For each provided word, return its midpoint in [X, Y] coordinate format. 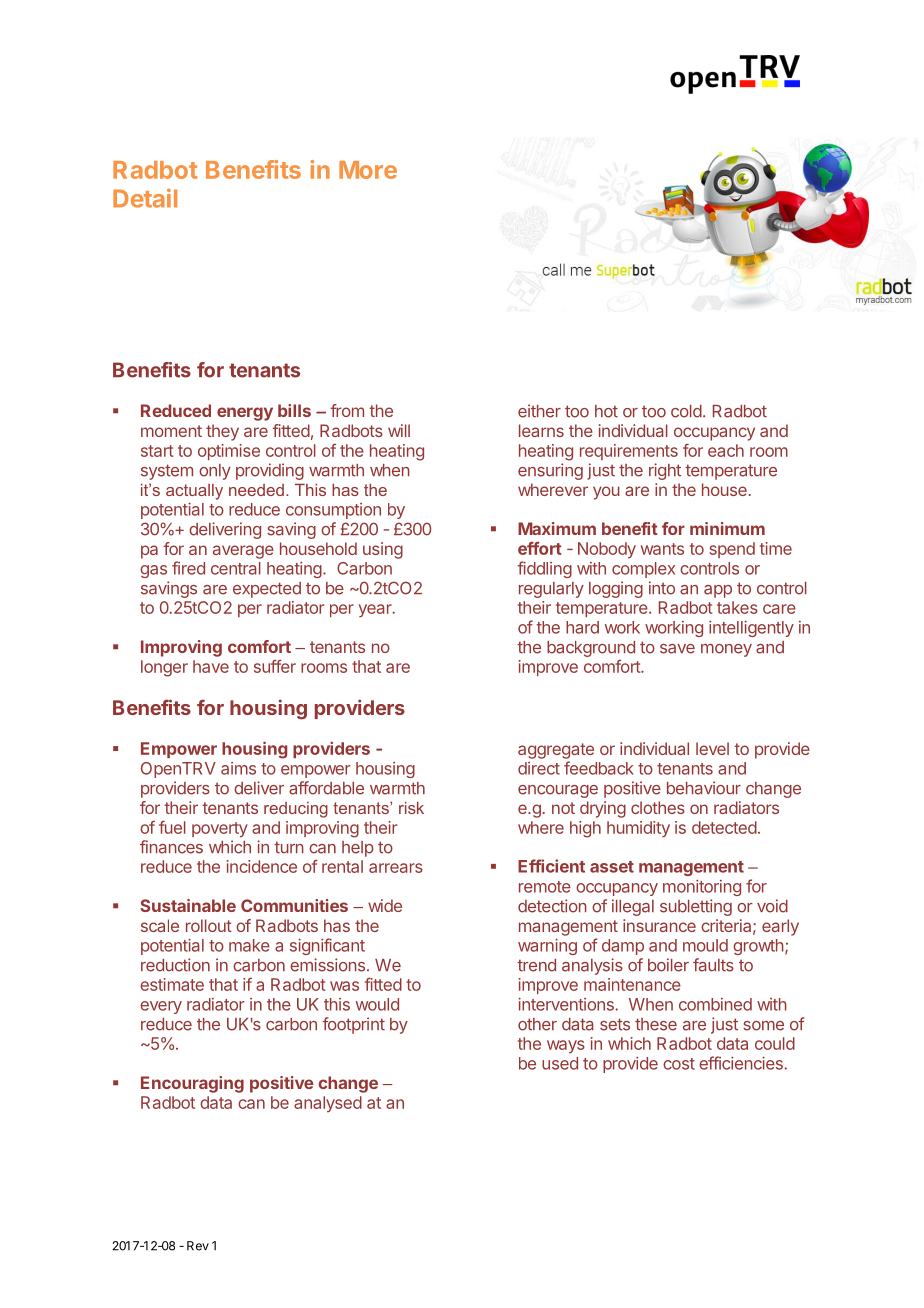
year [376, 610]
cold [686, 411]
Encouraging [192, 1084]
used [560, 1063]
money [726, 650]
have [211, 666]
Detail [145, 198]
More [368, 170]
